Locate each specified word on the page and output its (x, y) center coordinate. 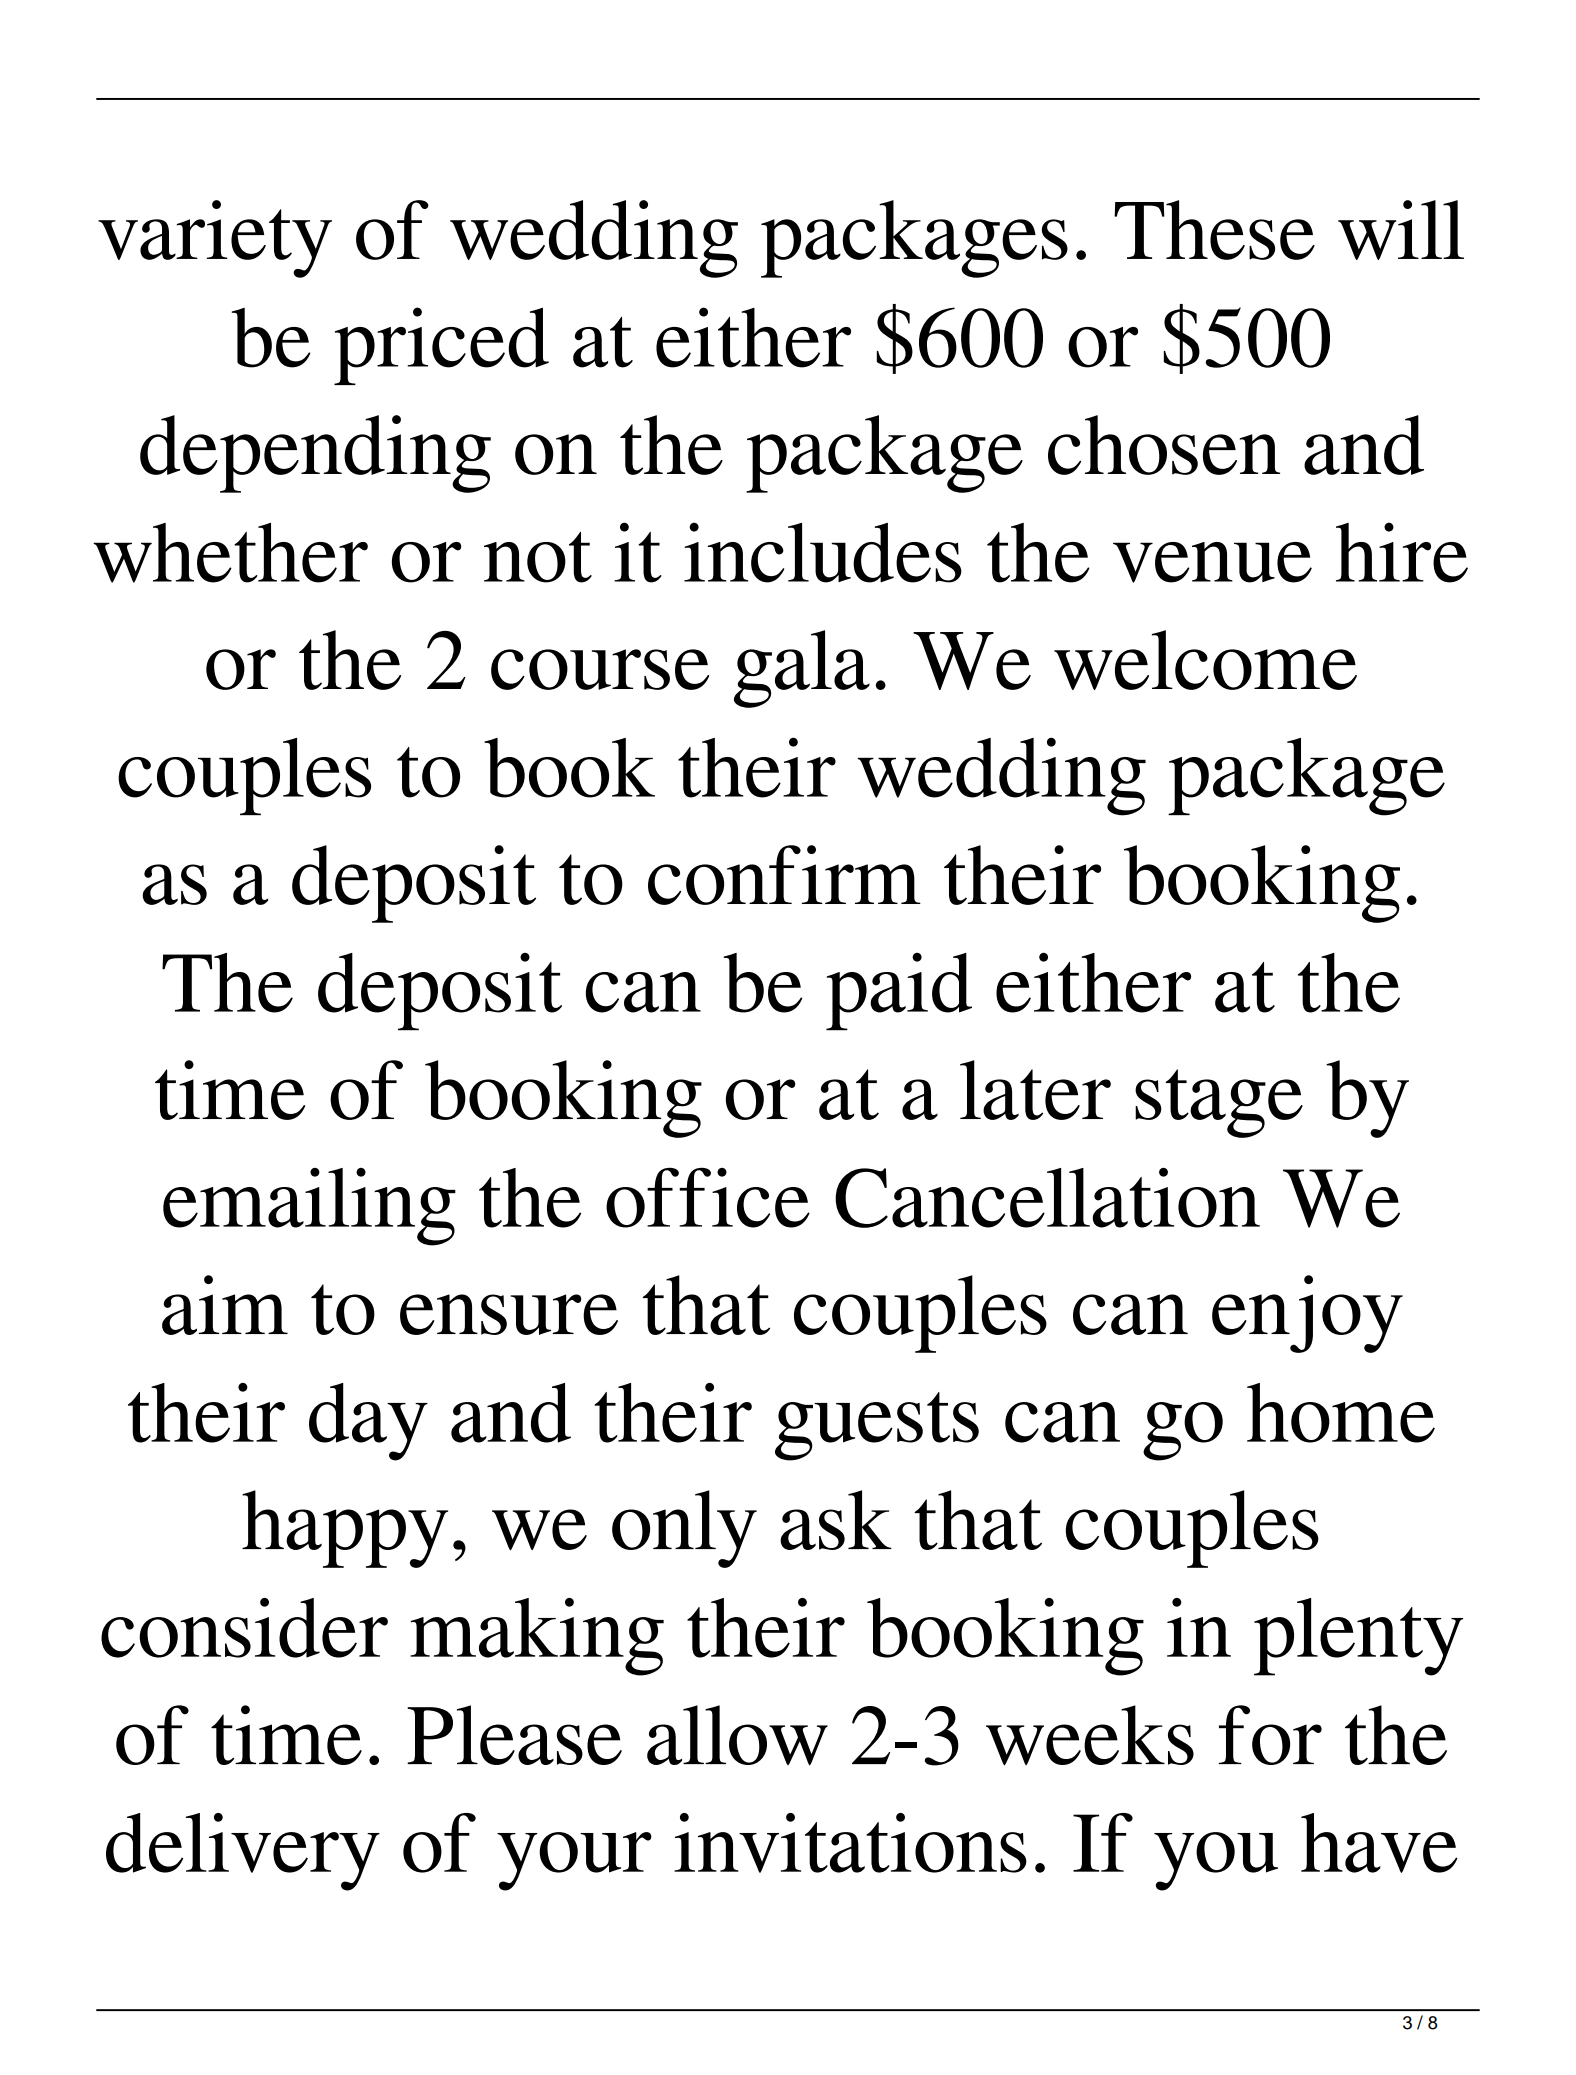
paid (899, 991)
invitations (850, 1843)
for (1270, 1735)
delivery (243, 1852)
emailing (309, 1207)
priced (441, 346)
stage (1219, 1103)
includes (823, 552)
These (1214, 230)
